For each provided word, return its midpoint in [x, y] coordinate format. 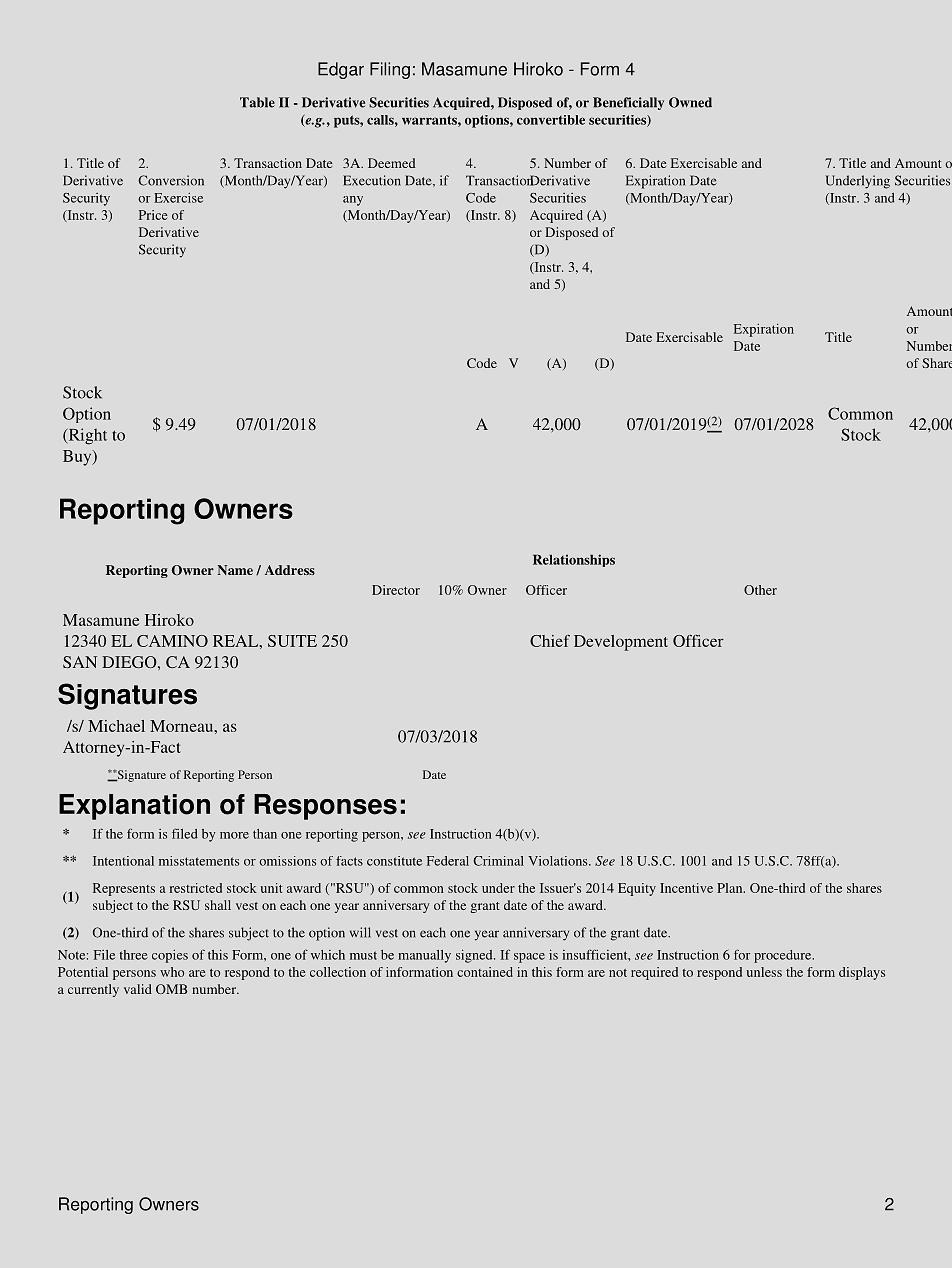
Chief [550, 641]
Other [760, 590]
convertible [551, 120]
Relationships [574, 560]
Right [86, 436]
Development [621, 643]
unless [764, 972]
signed [475, 956]
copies [170, 956]
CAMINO [172, 641]
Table [257, 102]
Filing [390, 70]
